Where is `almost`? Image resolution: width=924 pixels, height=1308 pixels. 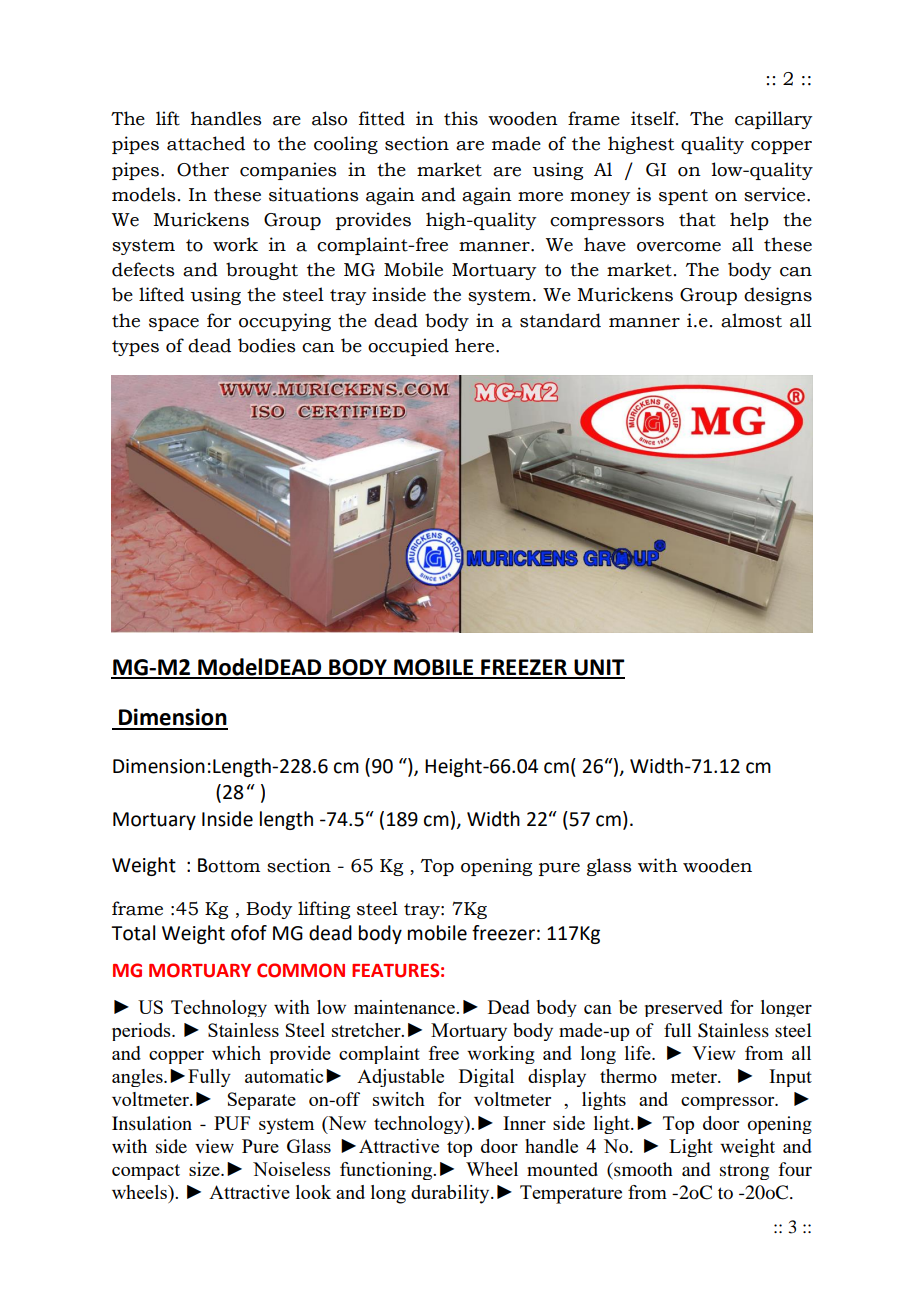 almost is located at coordinates (751, 320).
